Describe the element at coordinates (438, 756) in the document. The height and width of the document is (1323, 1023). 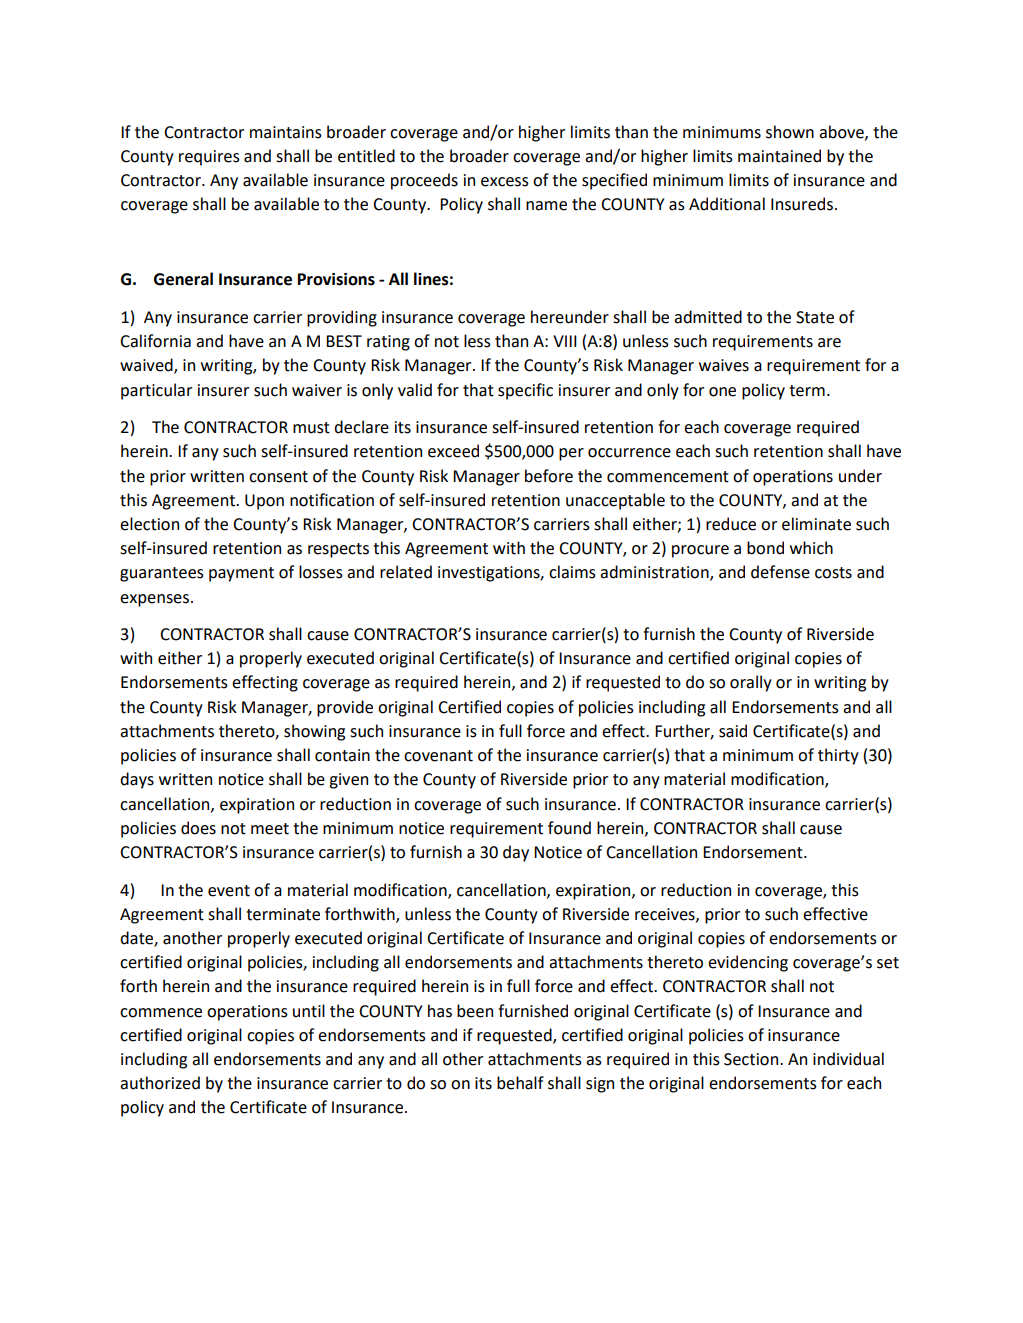
I see `covenant` at that location.
